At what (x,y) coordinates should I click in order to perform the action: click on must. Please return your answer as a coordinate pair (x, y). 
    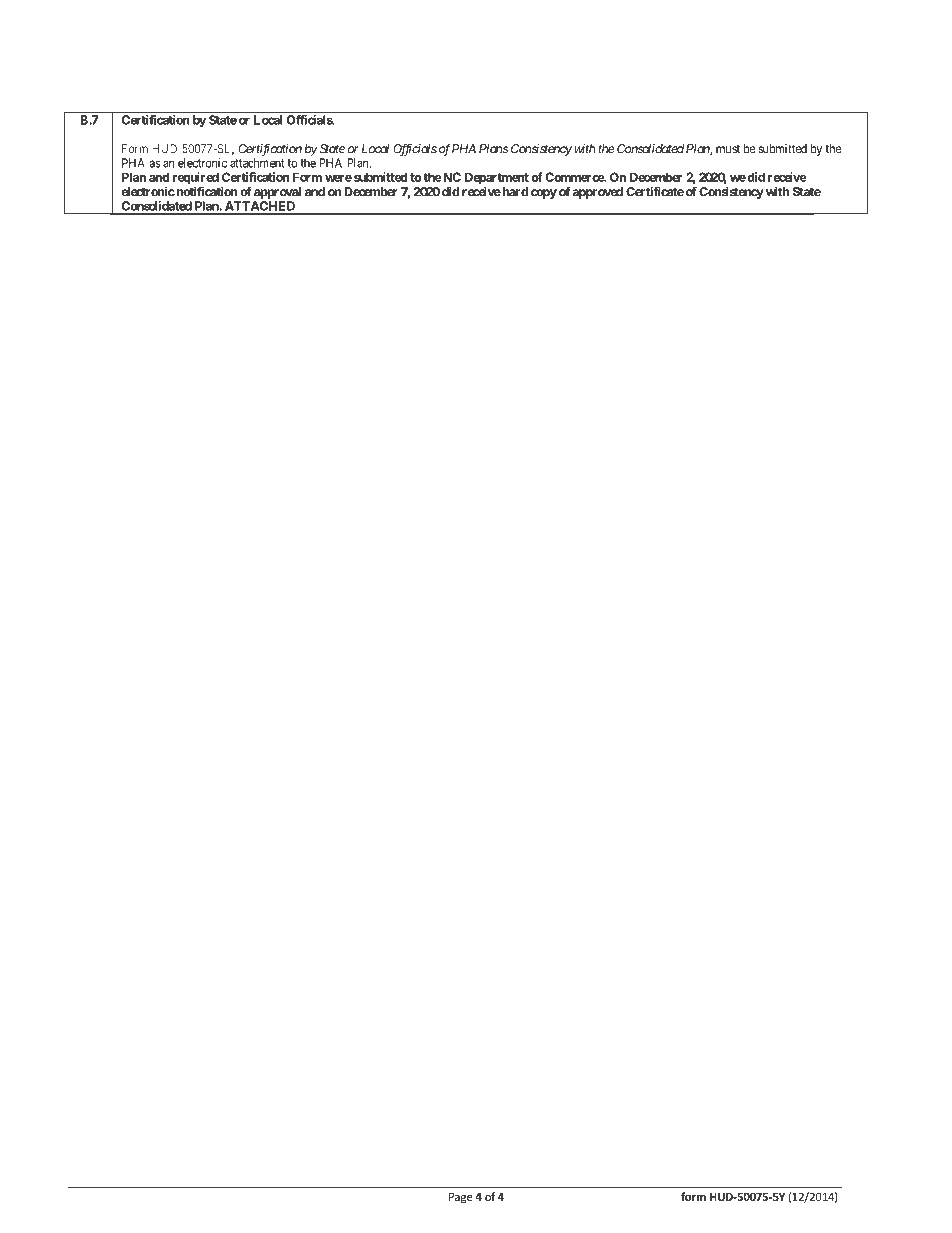
    Looking at the image, I should click on (728, 149).
